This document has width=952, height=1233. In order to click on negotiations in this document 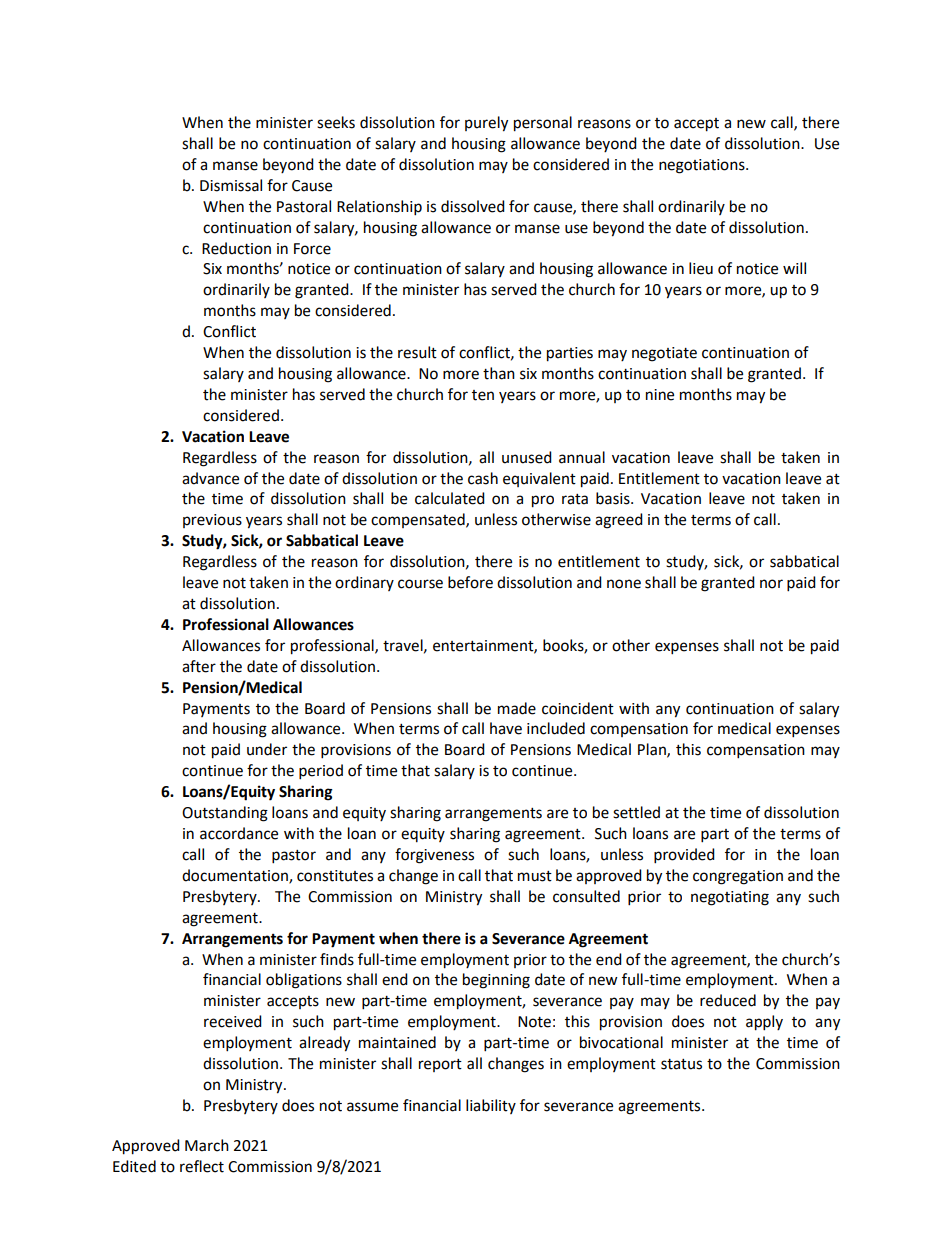, I will do `click(703, 166)`.
